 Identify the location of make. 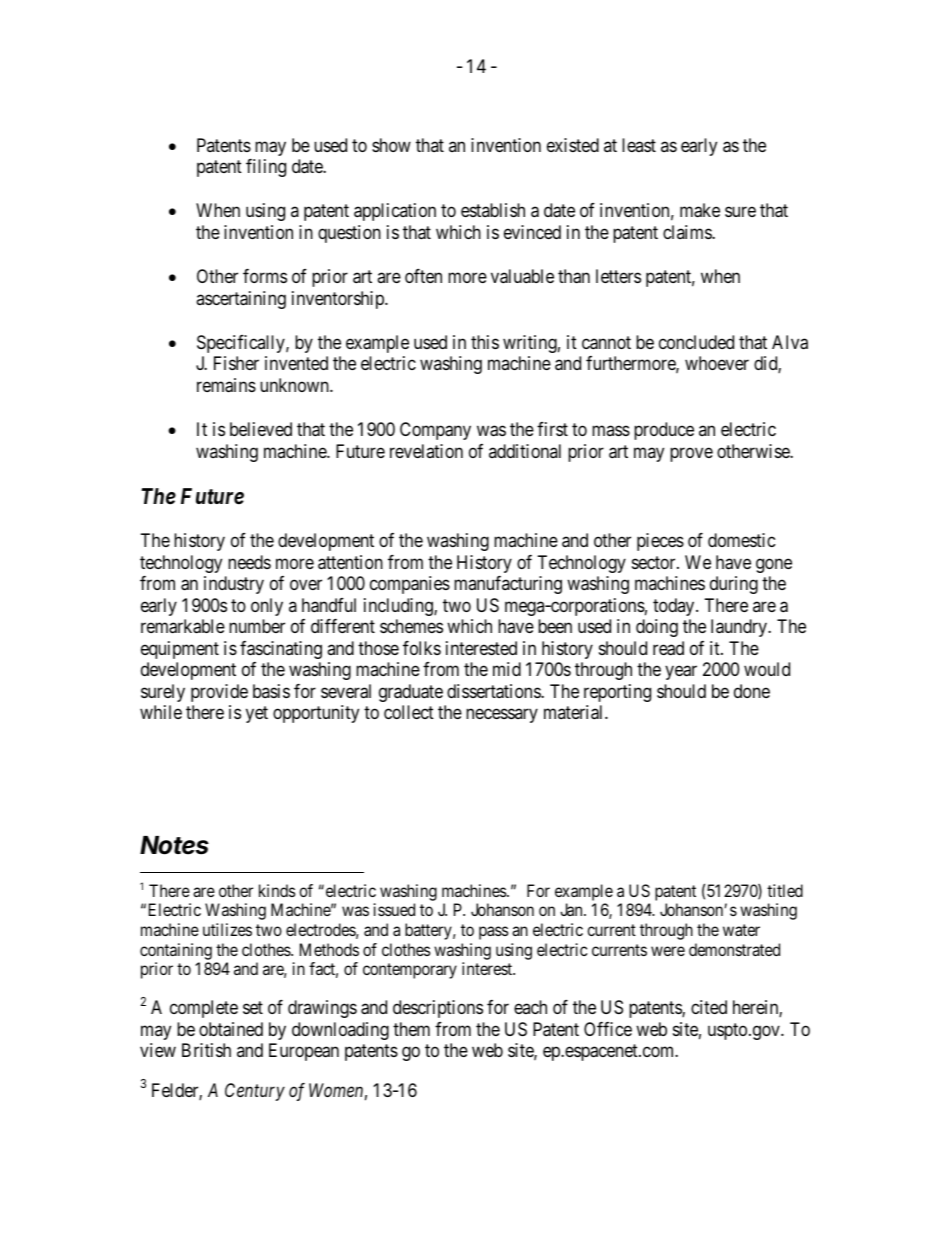
(700, 210).
